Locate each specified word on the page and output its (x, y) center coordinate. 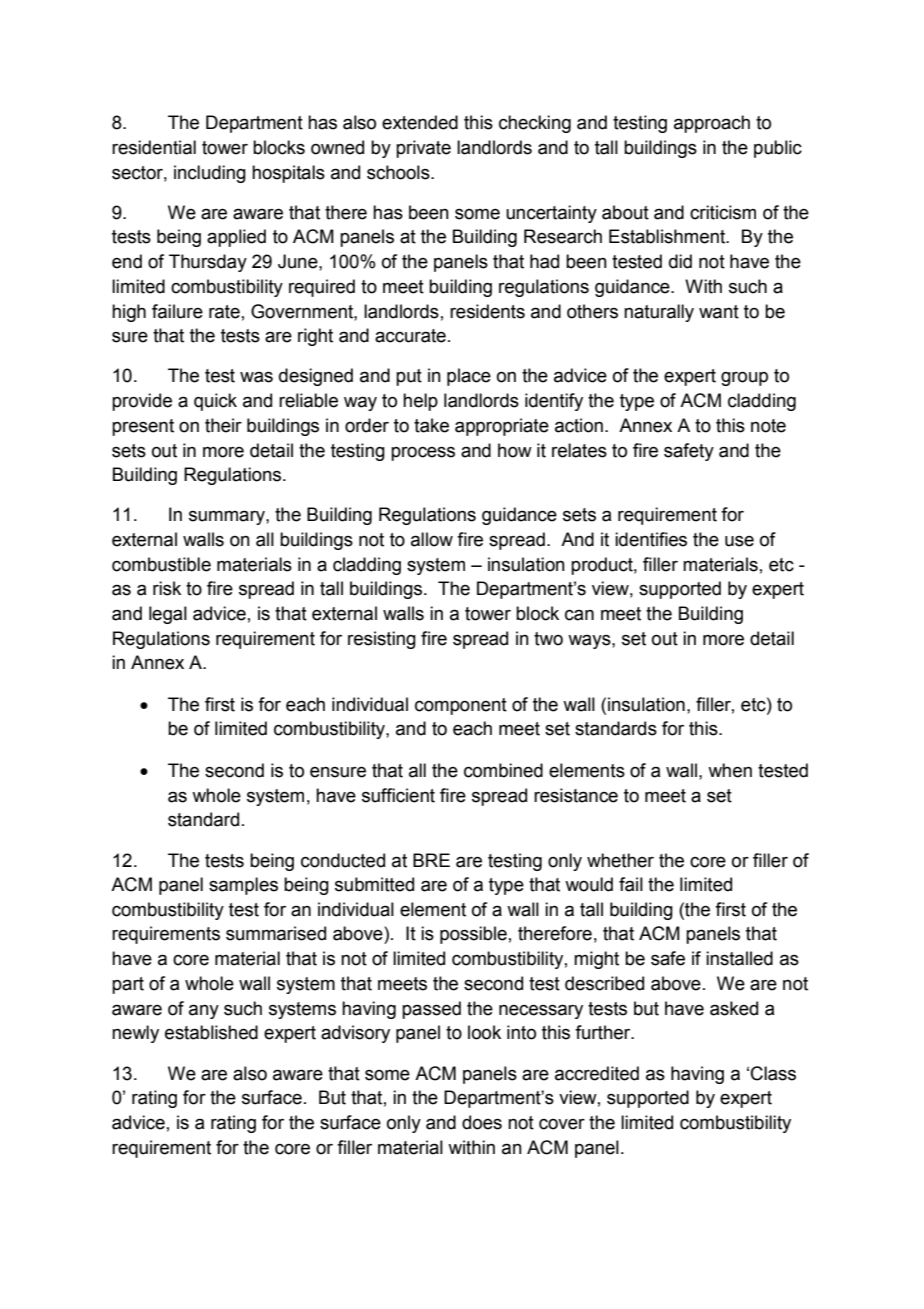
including (210, 174)
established (211, 1032)
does (482, 1122)
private (423, 149)
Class (773, 1073)
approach (712, 124)
